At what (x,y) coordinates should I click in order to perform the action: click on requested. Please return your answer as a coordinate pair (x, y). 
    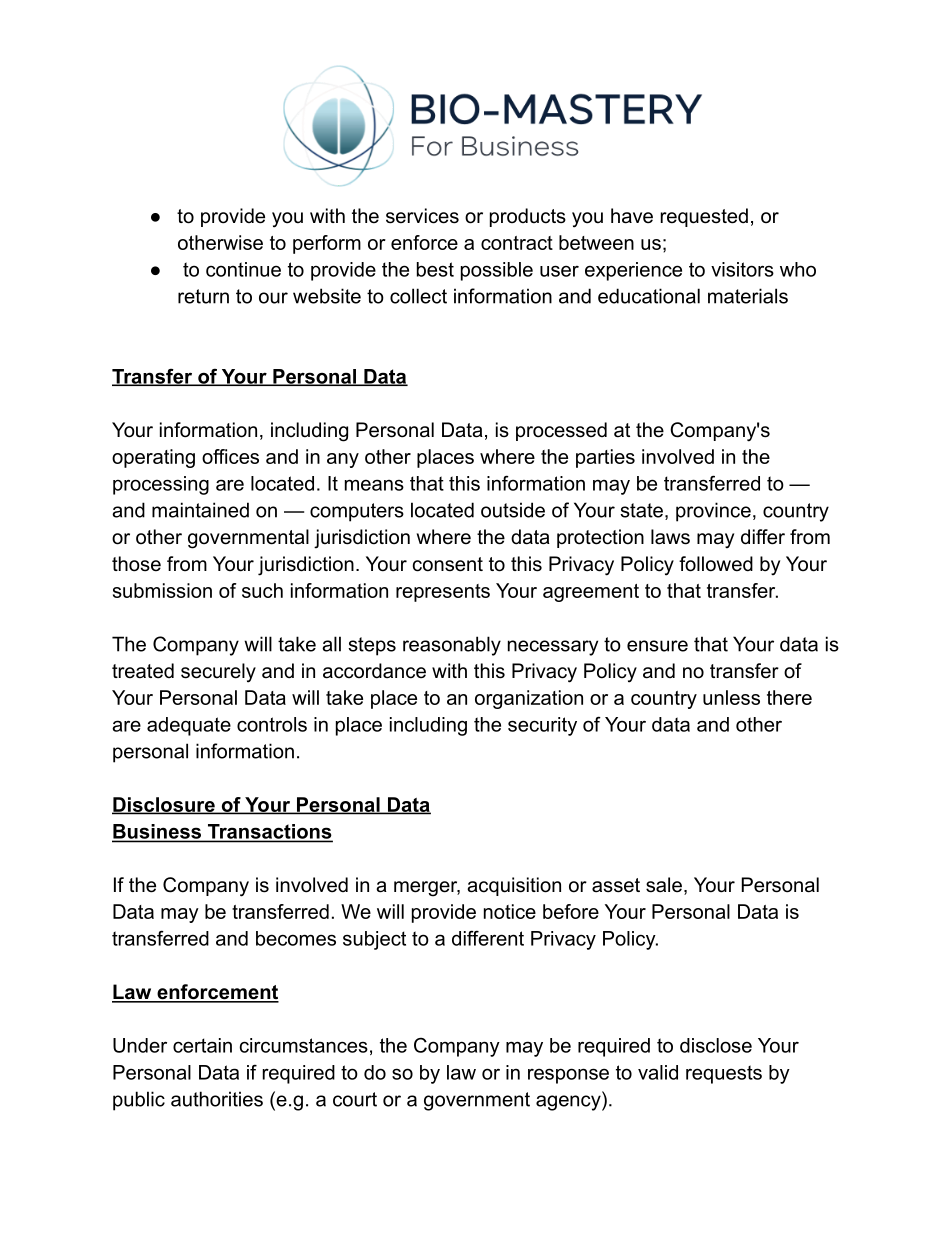
    Looking at the image, I should click on (704, 217).
